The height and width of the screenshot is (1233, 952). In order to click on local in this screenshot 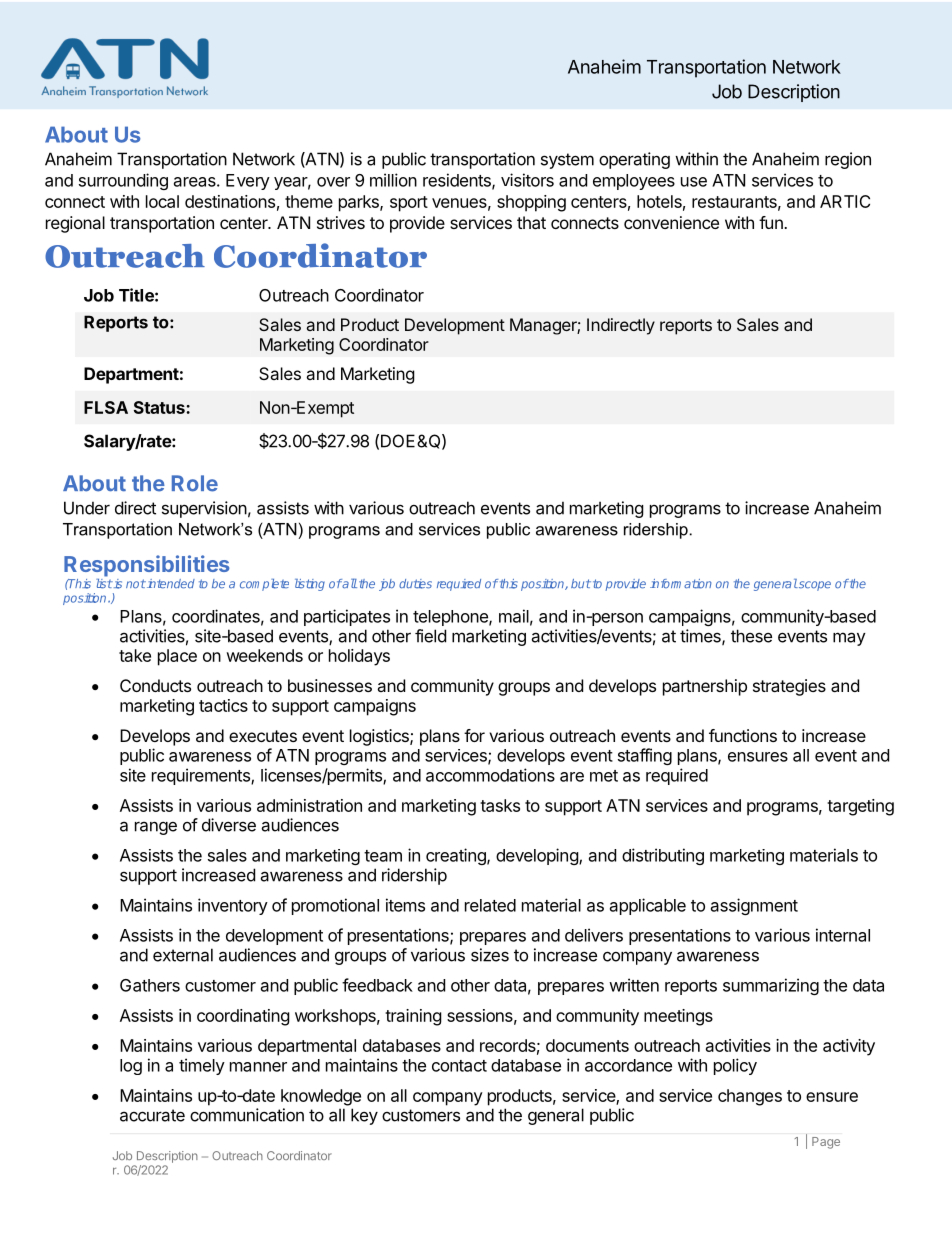, I will do `click(162, 201)`.
